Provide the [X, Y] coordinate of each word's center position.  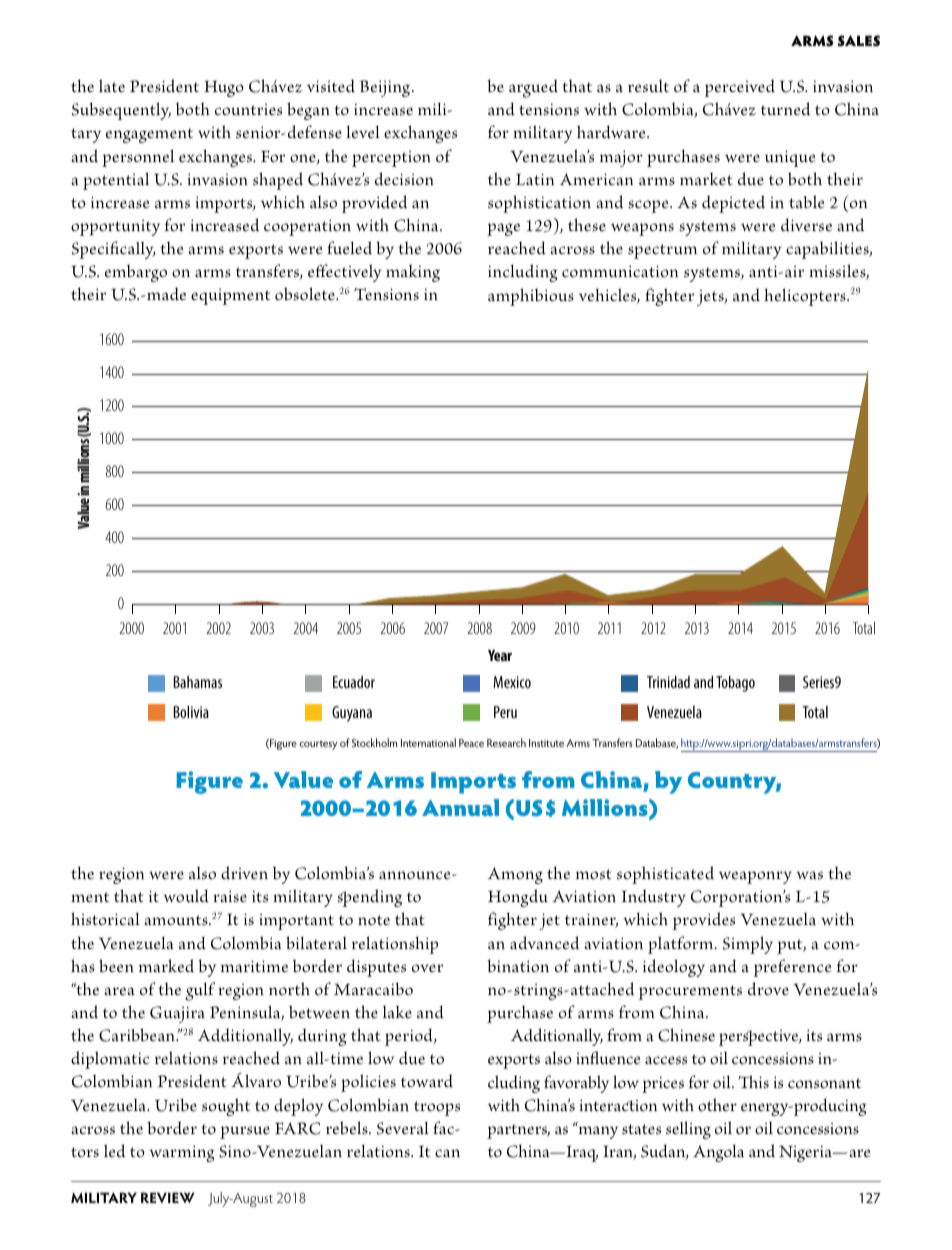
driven [244, 873]
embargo [136, 273]
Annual [460, 807]
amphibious [531, 297]
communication [620, 271]
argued [533, 88]
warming [182, 1153]
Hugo [224, 88]
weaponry [755, 877]
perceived [740, 88]
